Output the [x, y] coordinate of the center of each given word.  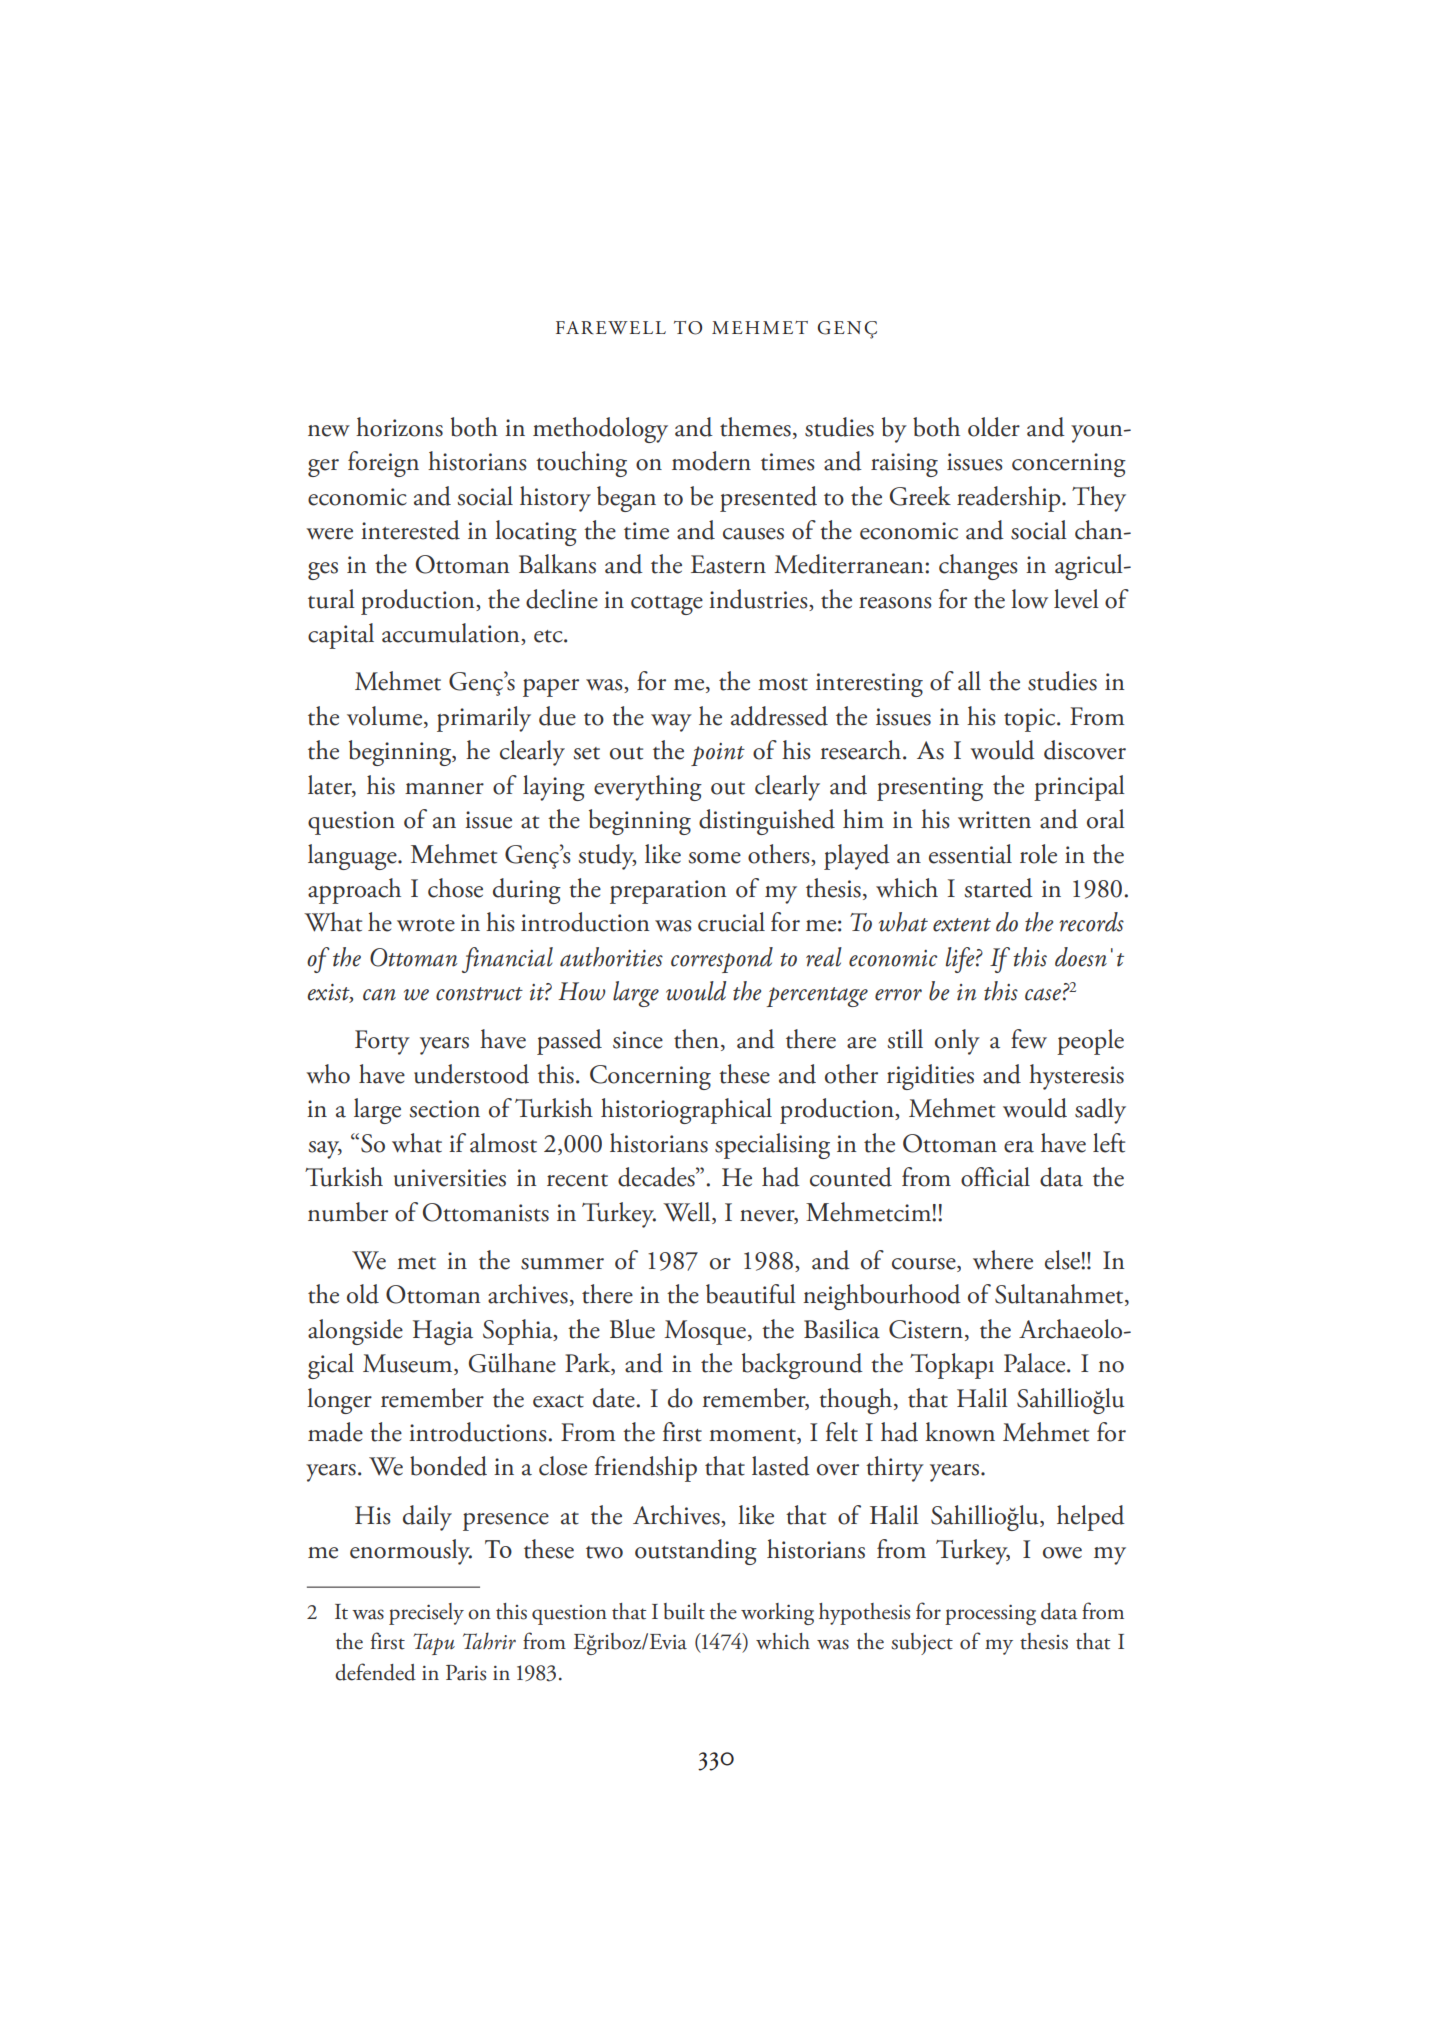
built [684, 1611]
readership [1010, 499]
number [348, 1212]
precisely [426, 1614]
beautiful [751, 1294]
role [1038, 854]
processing [990, 1614]
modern [711, 461]
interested [410, 530]
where [1003, 1260]
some [714, 858]
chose [455, 888]
